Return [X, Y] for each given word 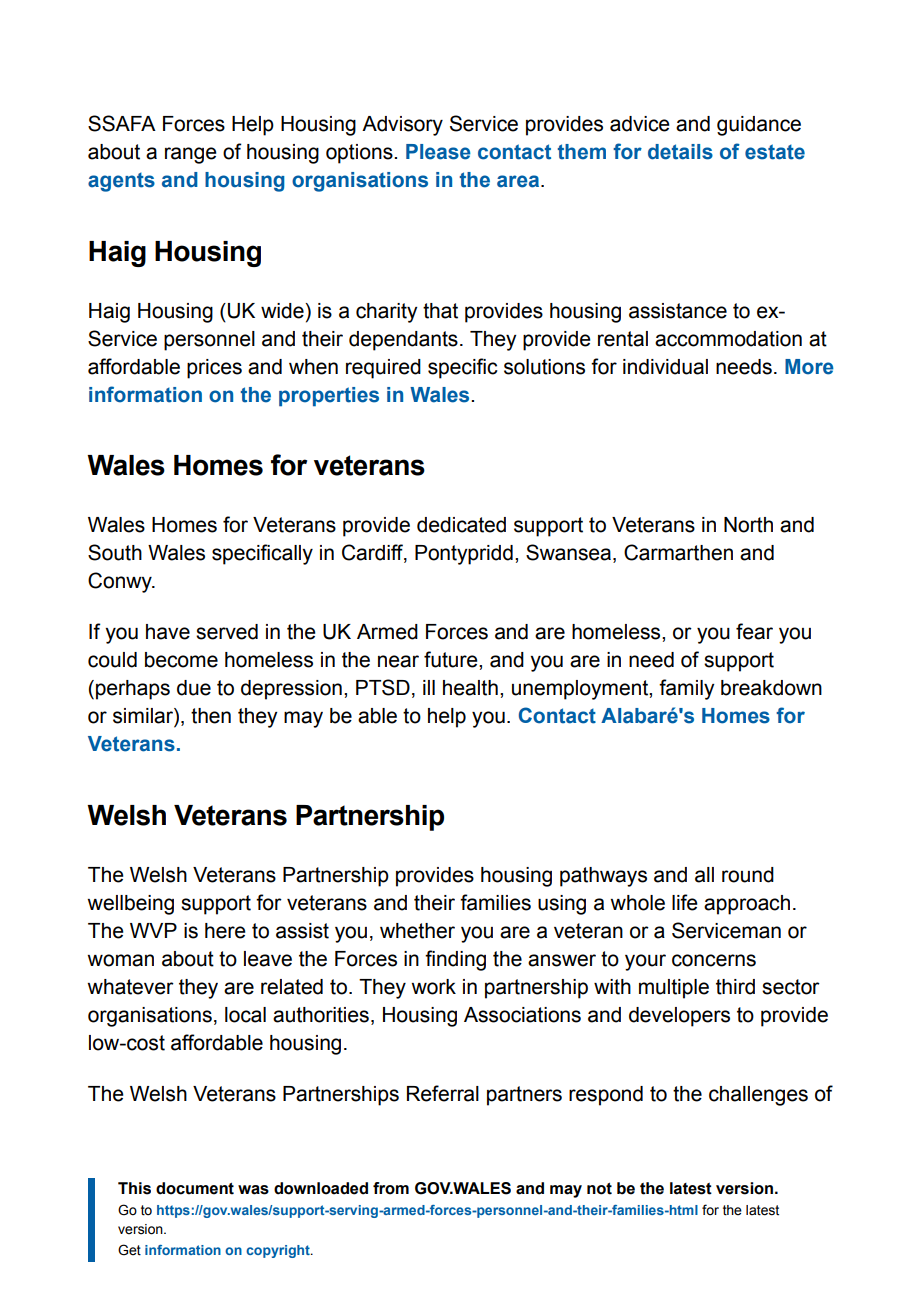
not [599, 1189]
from [391, 1188]
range [191, 155]
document [195, 1188]
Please [438, 152]
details [680, 152]
